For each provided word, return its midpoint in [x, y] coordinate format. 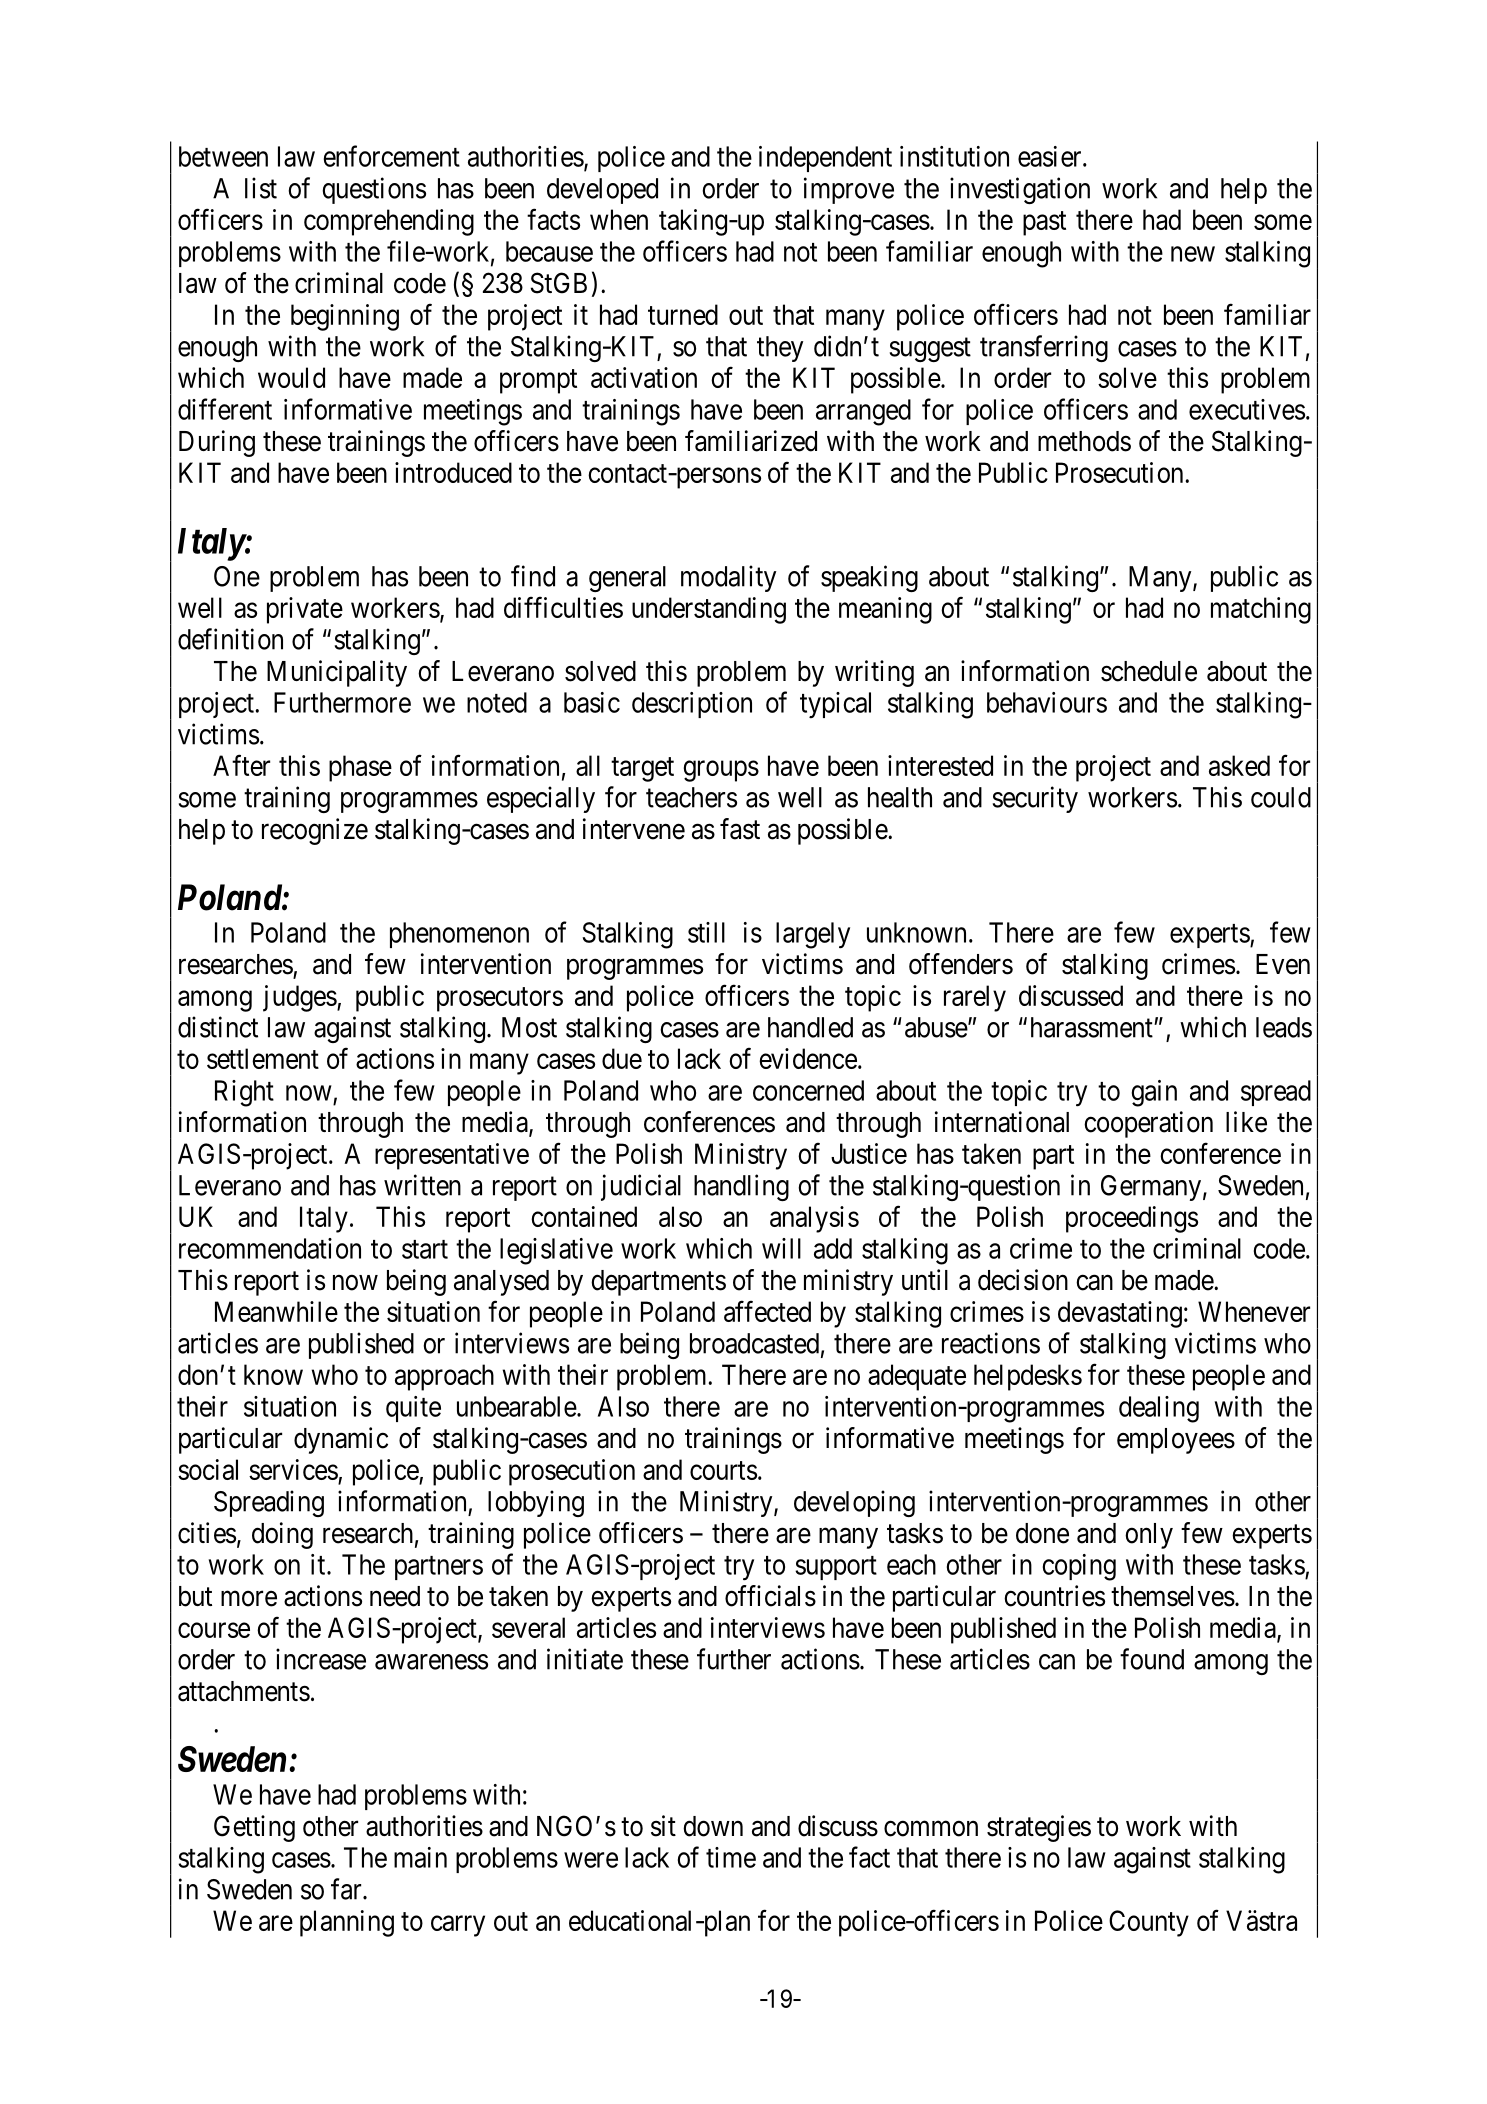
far [347, 1889]
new [1193, 254]
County [1149, 1923]
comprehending [389, 222]
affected [767, 1311]
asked [1239, 765]
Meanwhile [276, 1311]
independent [825, 159]
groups [721, 771]
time [731, 1857]
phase [360, 768]
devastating [1120, 1314]
